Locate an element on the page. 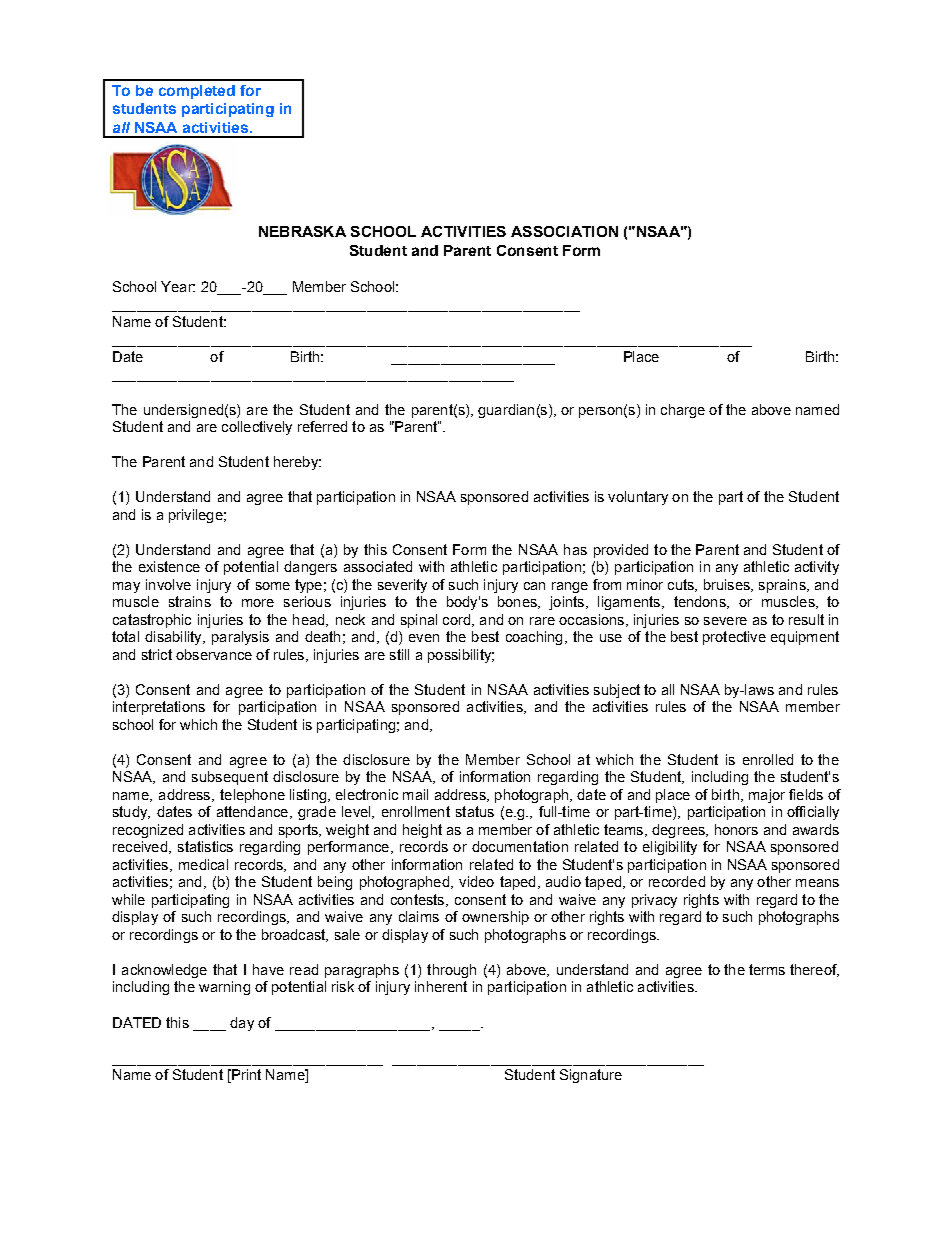 The height and width of the document is (1233, 952). ASSOCIATION is located at coordinates (564, 231).
